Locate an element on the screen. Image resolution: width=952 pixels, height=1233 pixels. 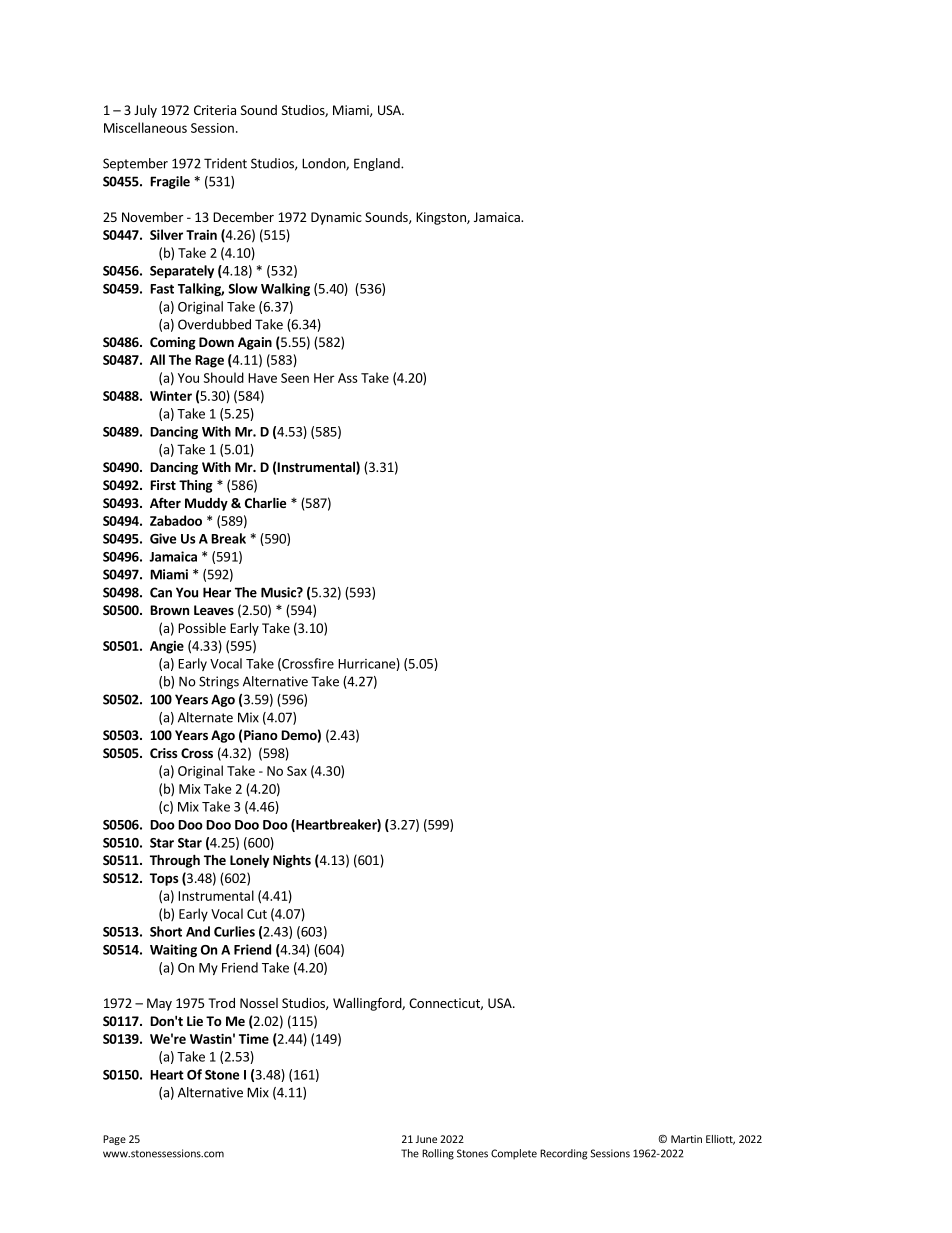
Possible is located at coordinates (202, 628).
